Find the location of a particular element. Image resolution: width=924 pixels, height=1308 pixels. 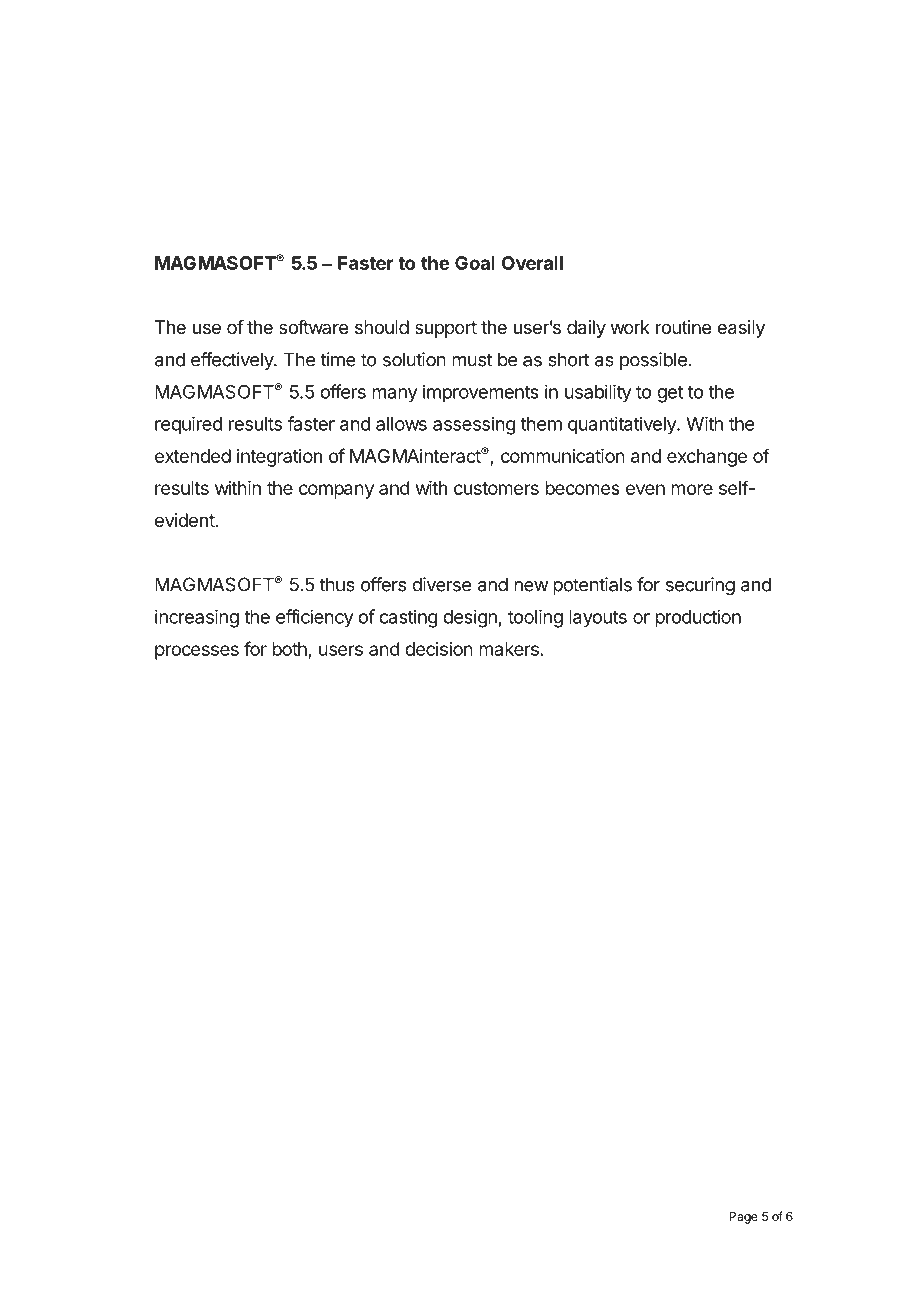

makers is located at coordinates (509, 649).
